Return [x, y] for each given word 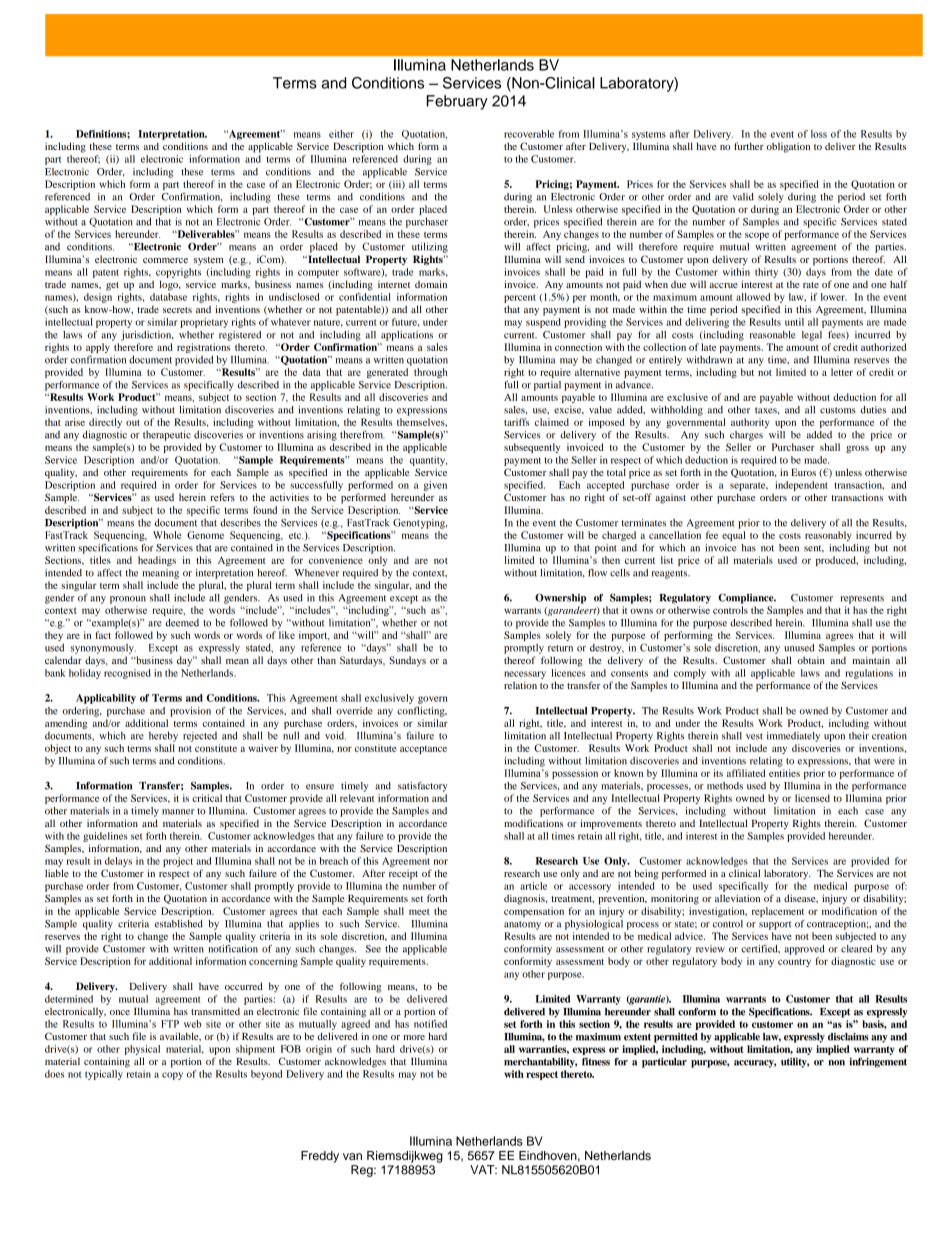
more [414, 1037]
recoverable [529, 134]
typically [104, 1075]
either [341, 134]
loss [819, 134]
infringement [878, 1062]
